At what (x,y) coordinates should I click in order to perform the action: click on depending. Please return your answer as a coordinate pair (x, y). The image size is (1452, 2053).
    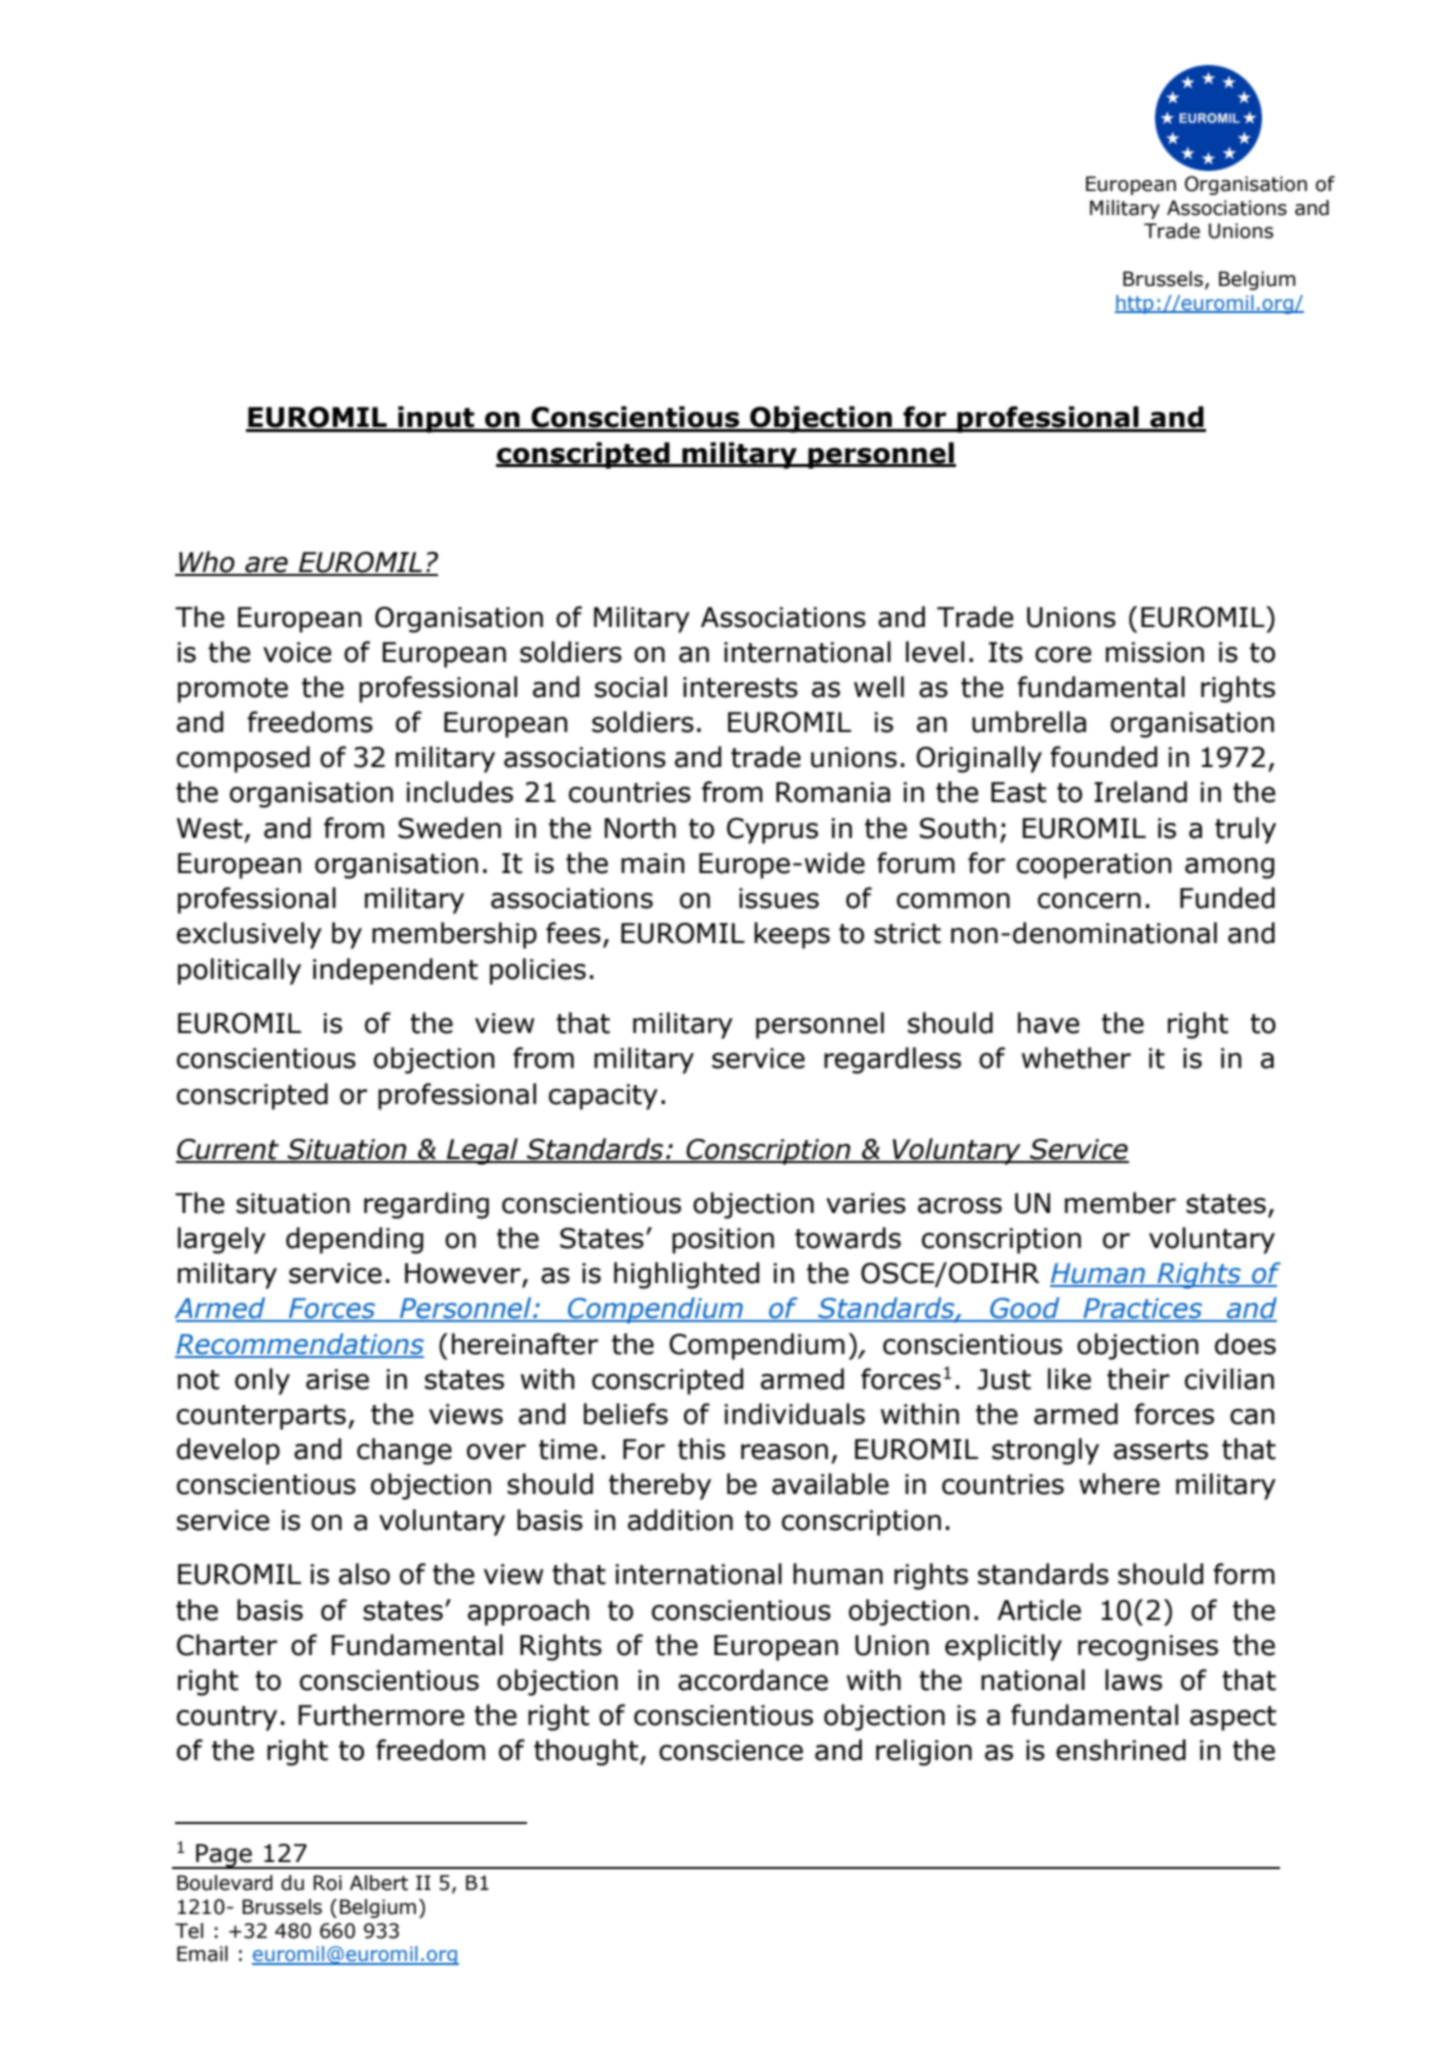
    Looking at the image, I should click on (354, 1240).
